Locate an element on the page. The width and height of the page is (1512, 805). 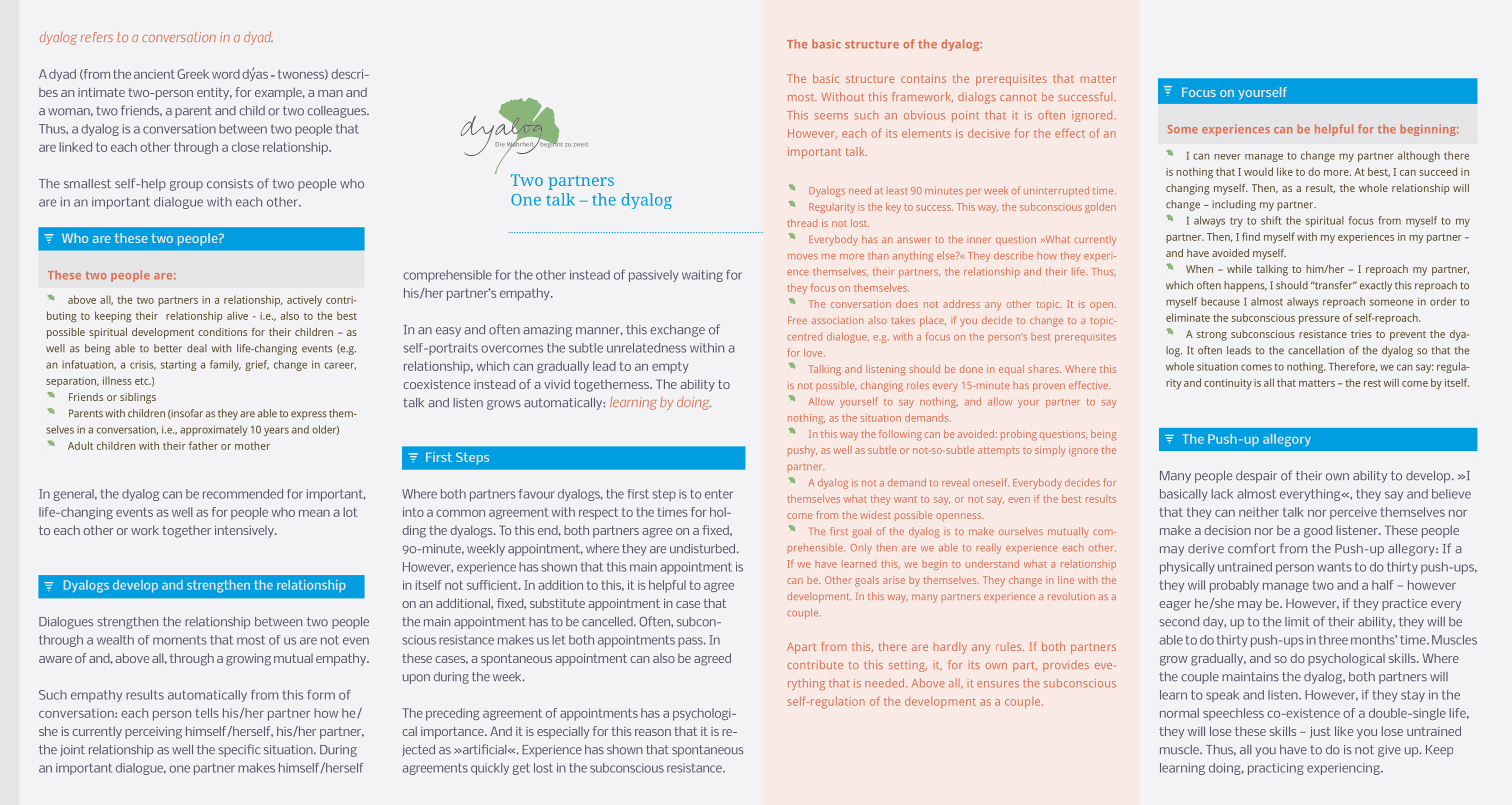
actively is located at coordinates (304, 300).
